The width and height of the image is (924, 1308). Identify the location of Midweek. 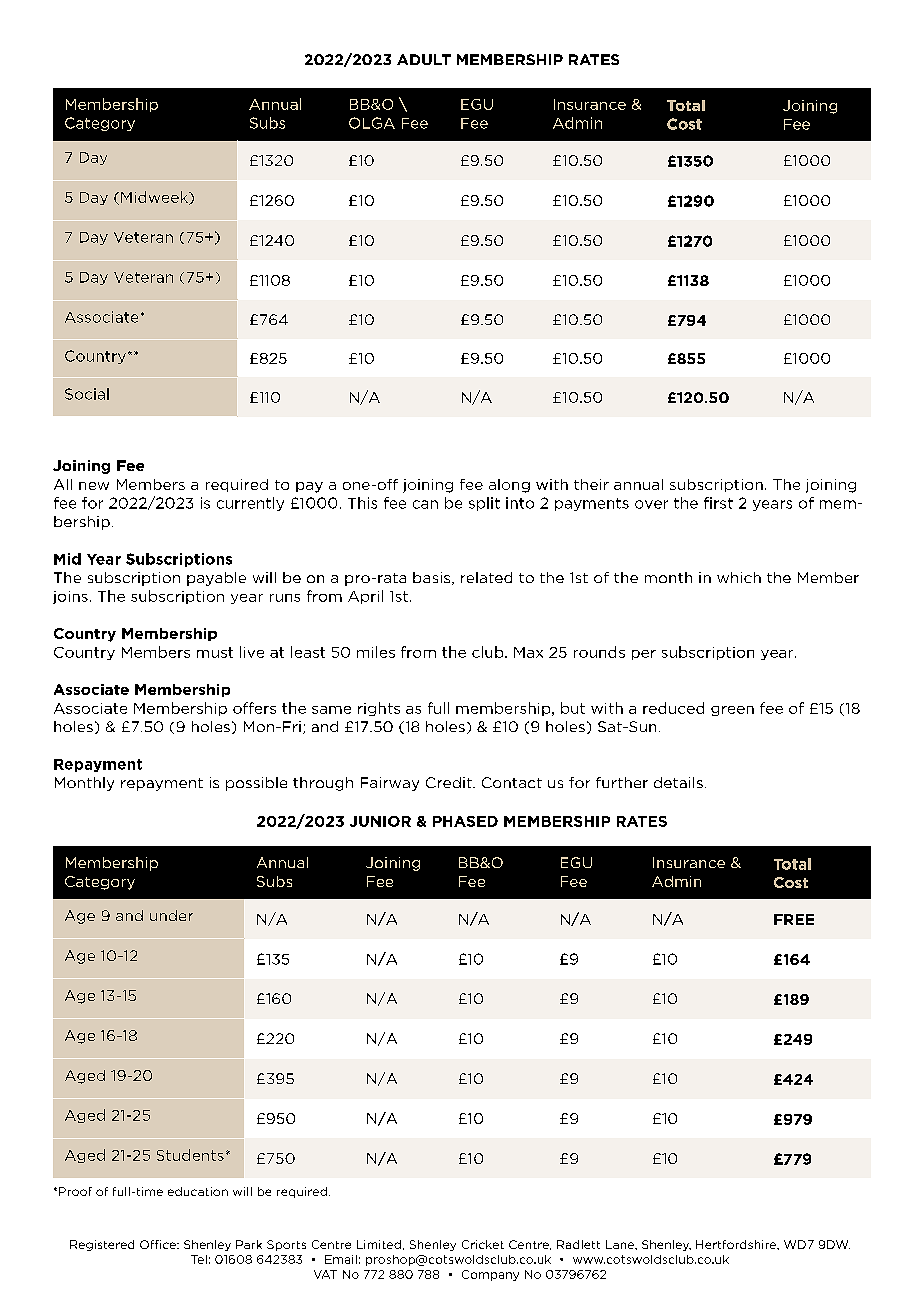
(155, 198).
